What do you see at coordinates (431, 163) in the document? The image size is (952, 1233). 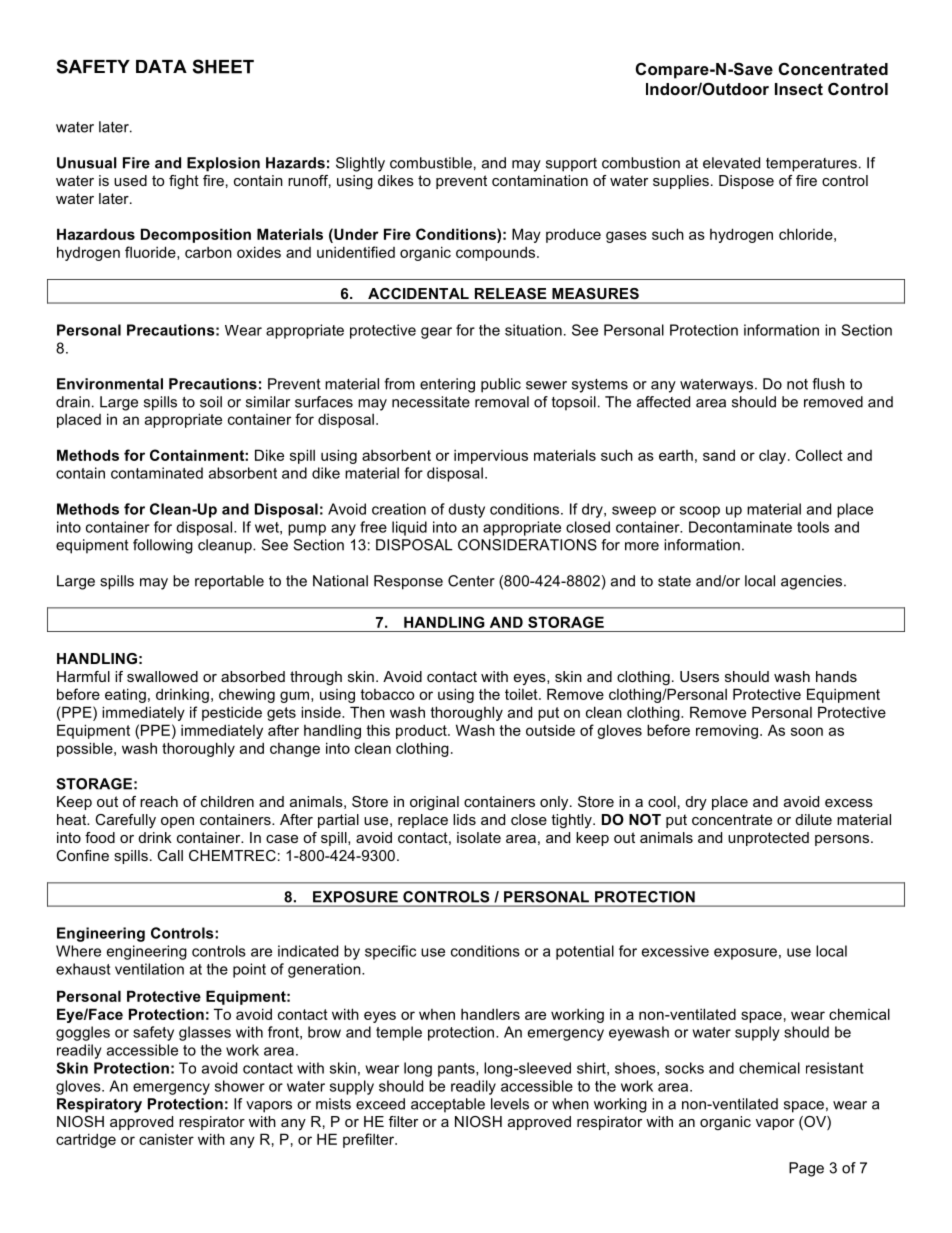 I see `combustible` at bounding box center [431, 163].
